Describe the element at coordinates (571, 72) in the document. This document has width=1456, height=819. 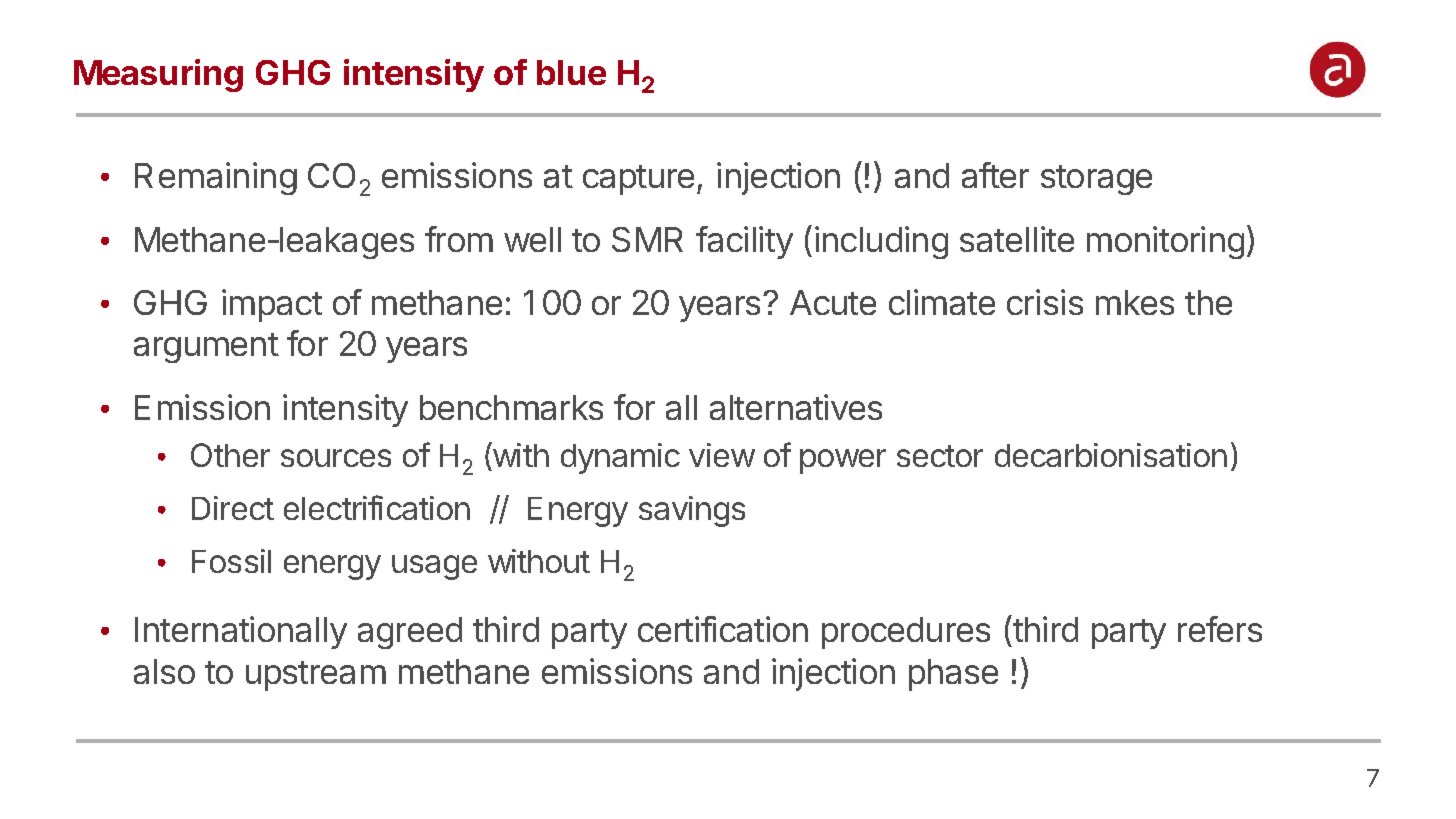
I see `blue` at that location.
